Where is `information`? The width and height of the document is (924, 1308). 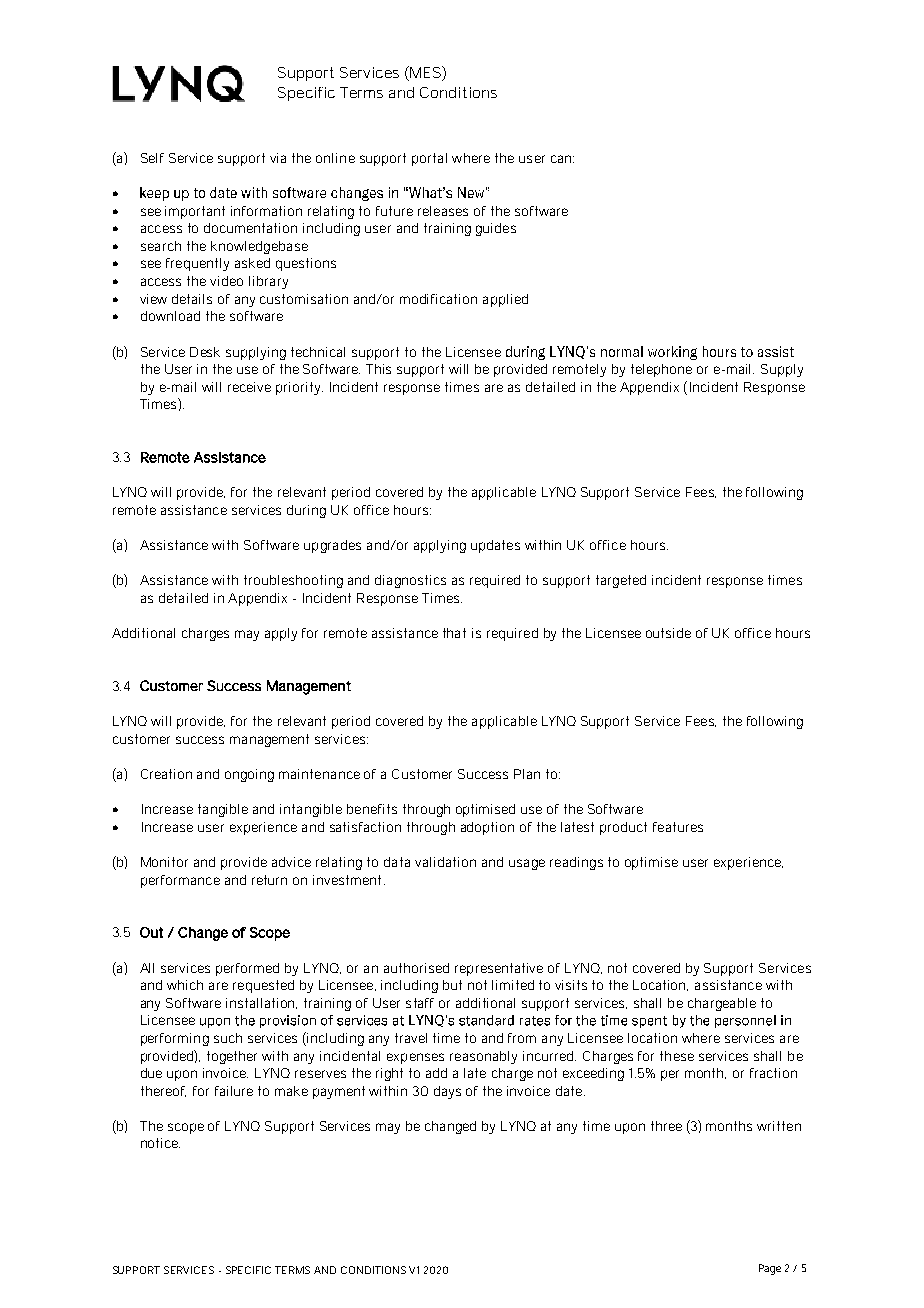
information is located at coordinates (266, 211).
